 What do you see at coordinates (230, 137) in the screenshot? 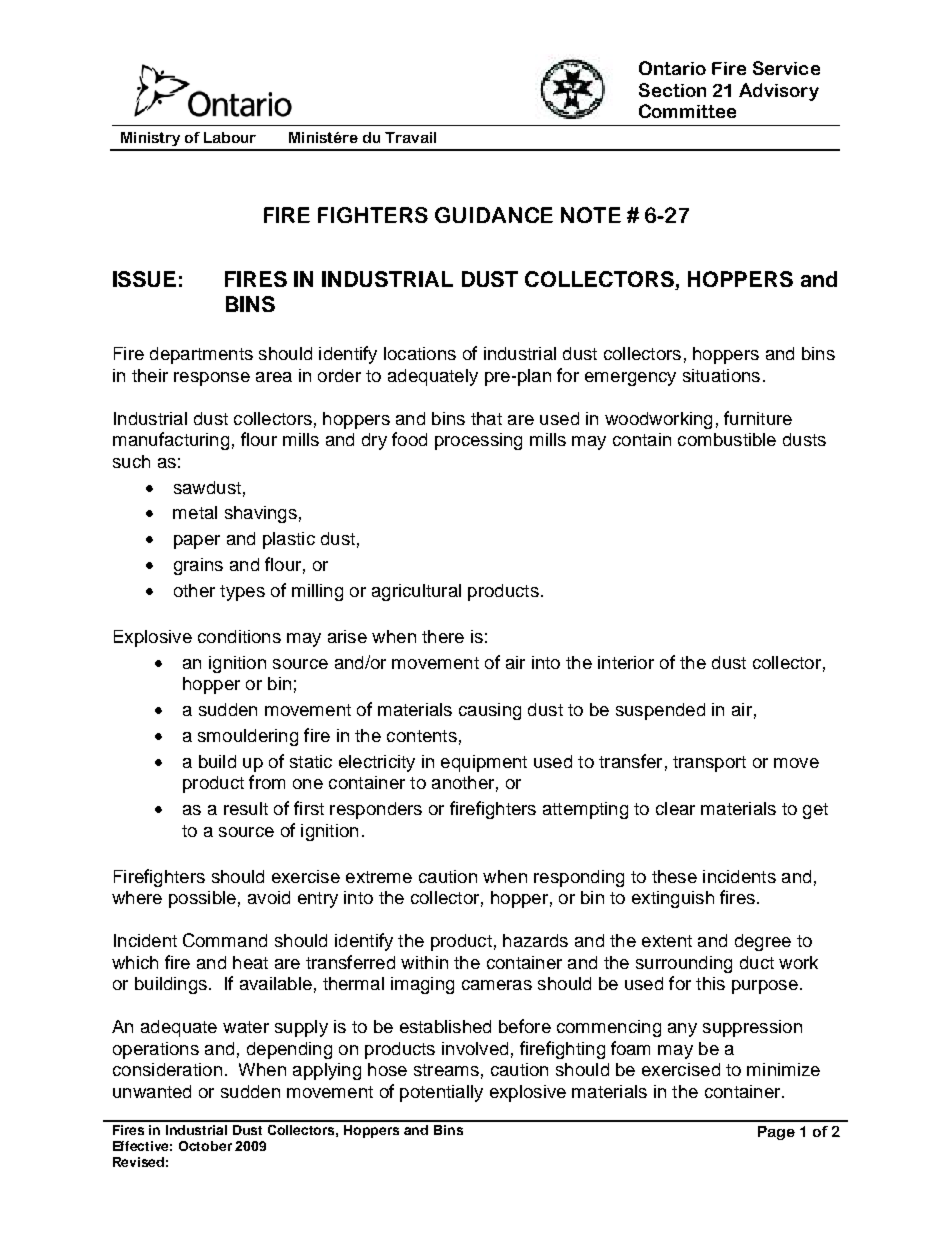
I see `Labour` at bounding box center [230, 137].
